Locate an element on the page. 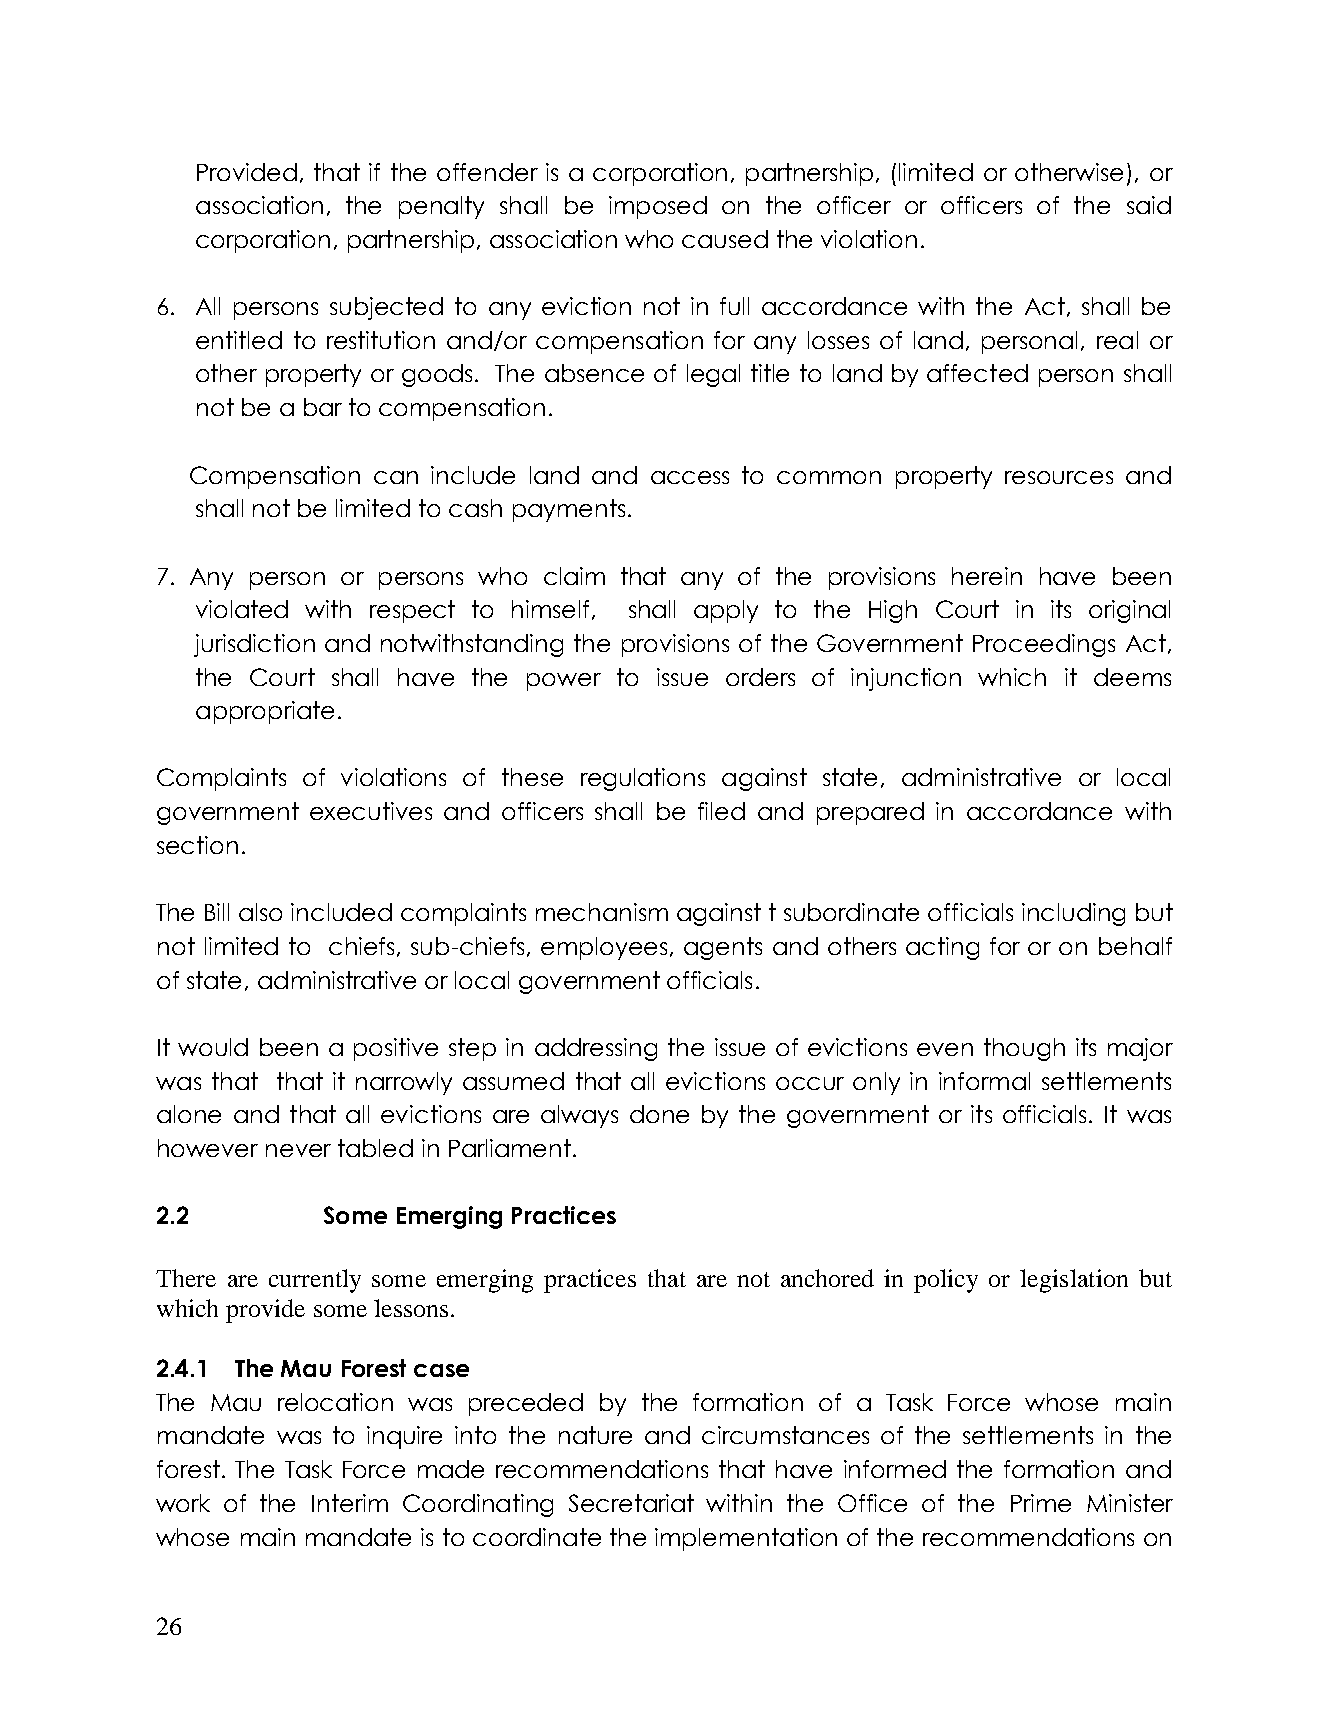  Prime is located at coordinates (1041, 1503).
